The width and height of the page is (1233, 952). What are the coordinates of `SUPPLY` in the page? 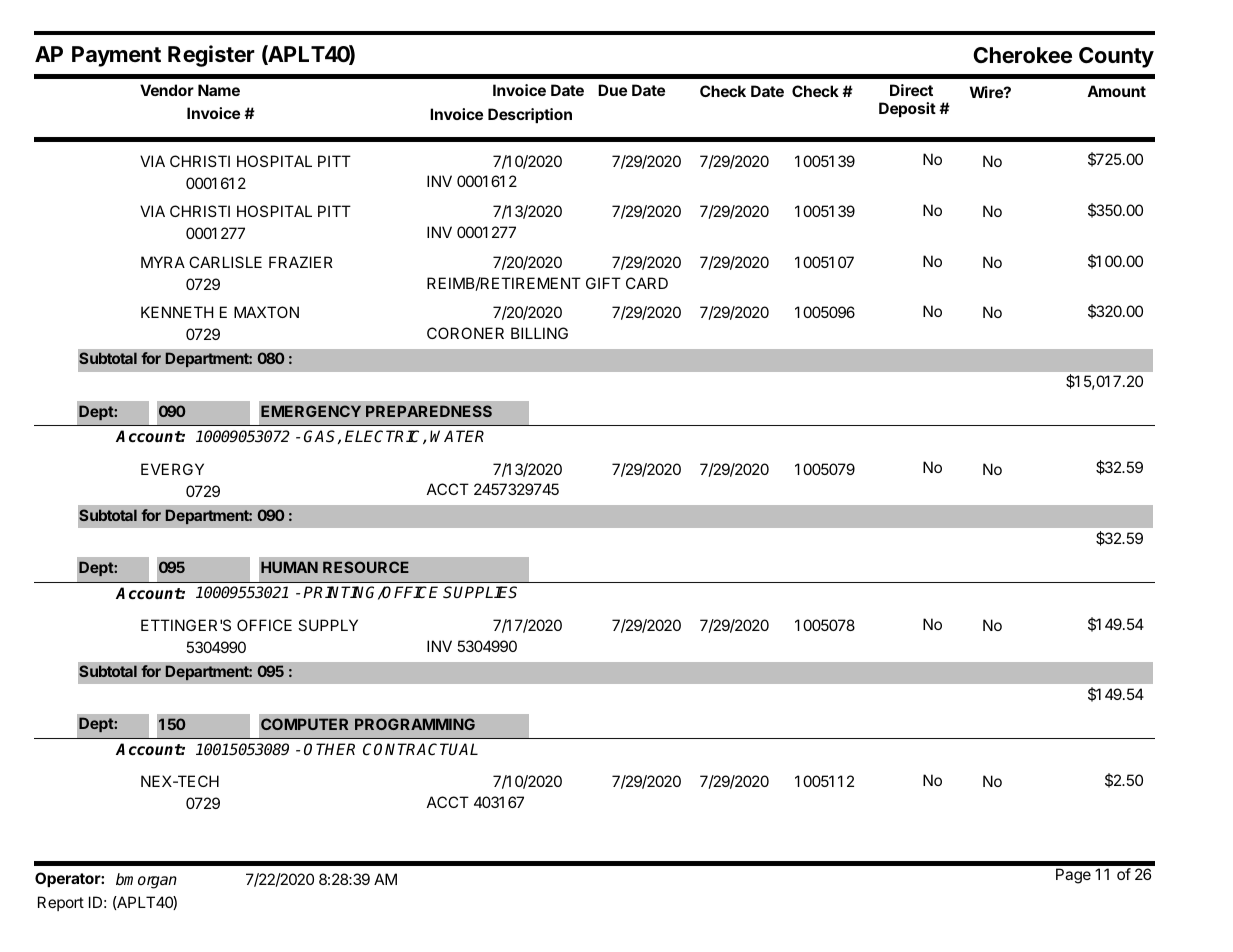 It's located at (328, 625).
